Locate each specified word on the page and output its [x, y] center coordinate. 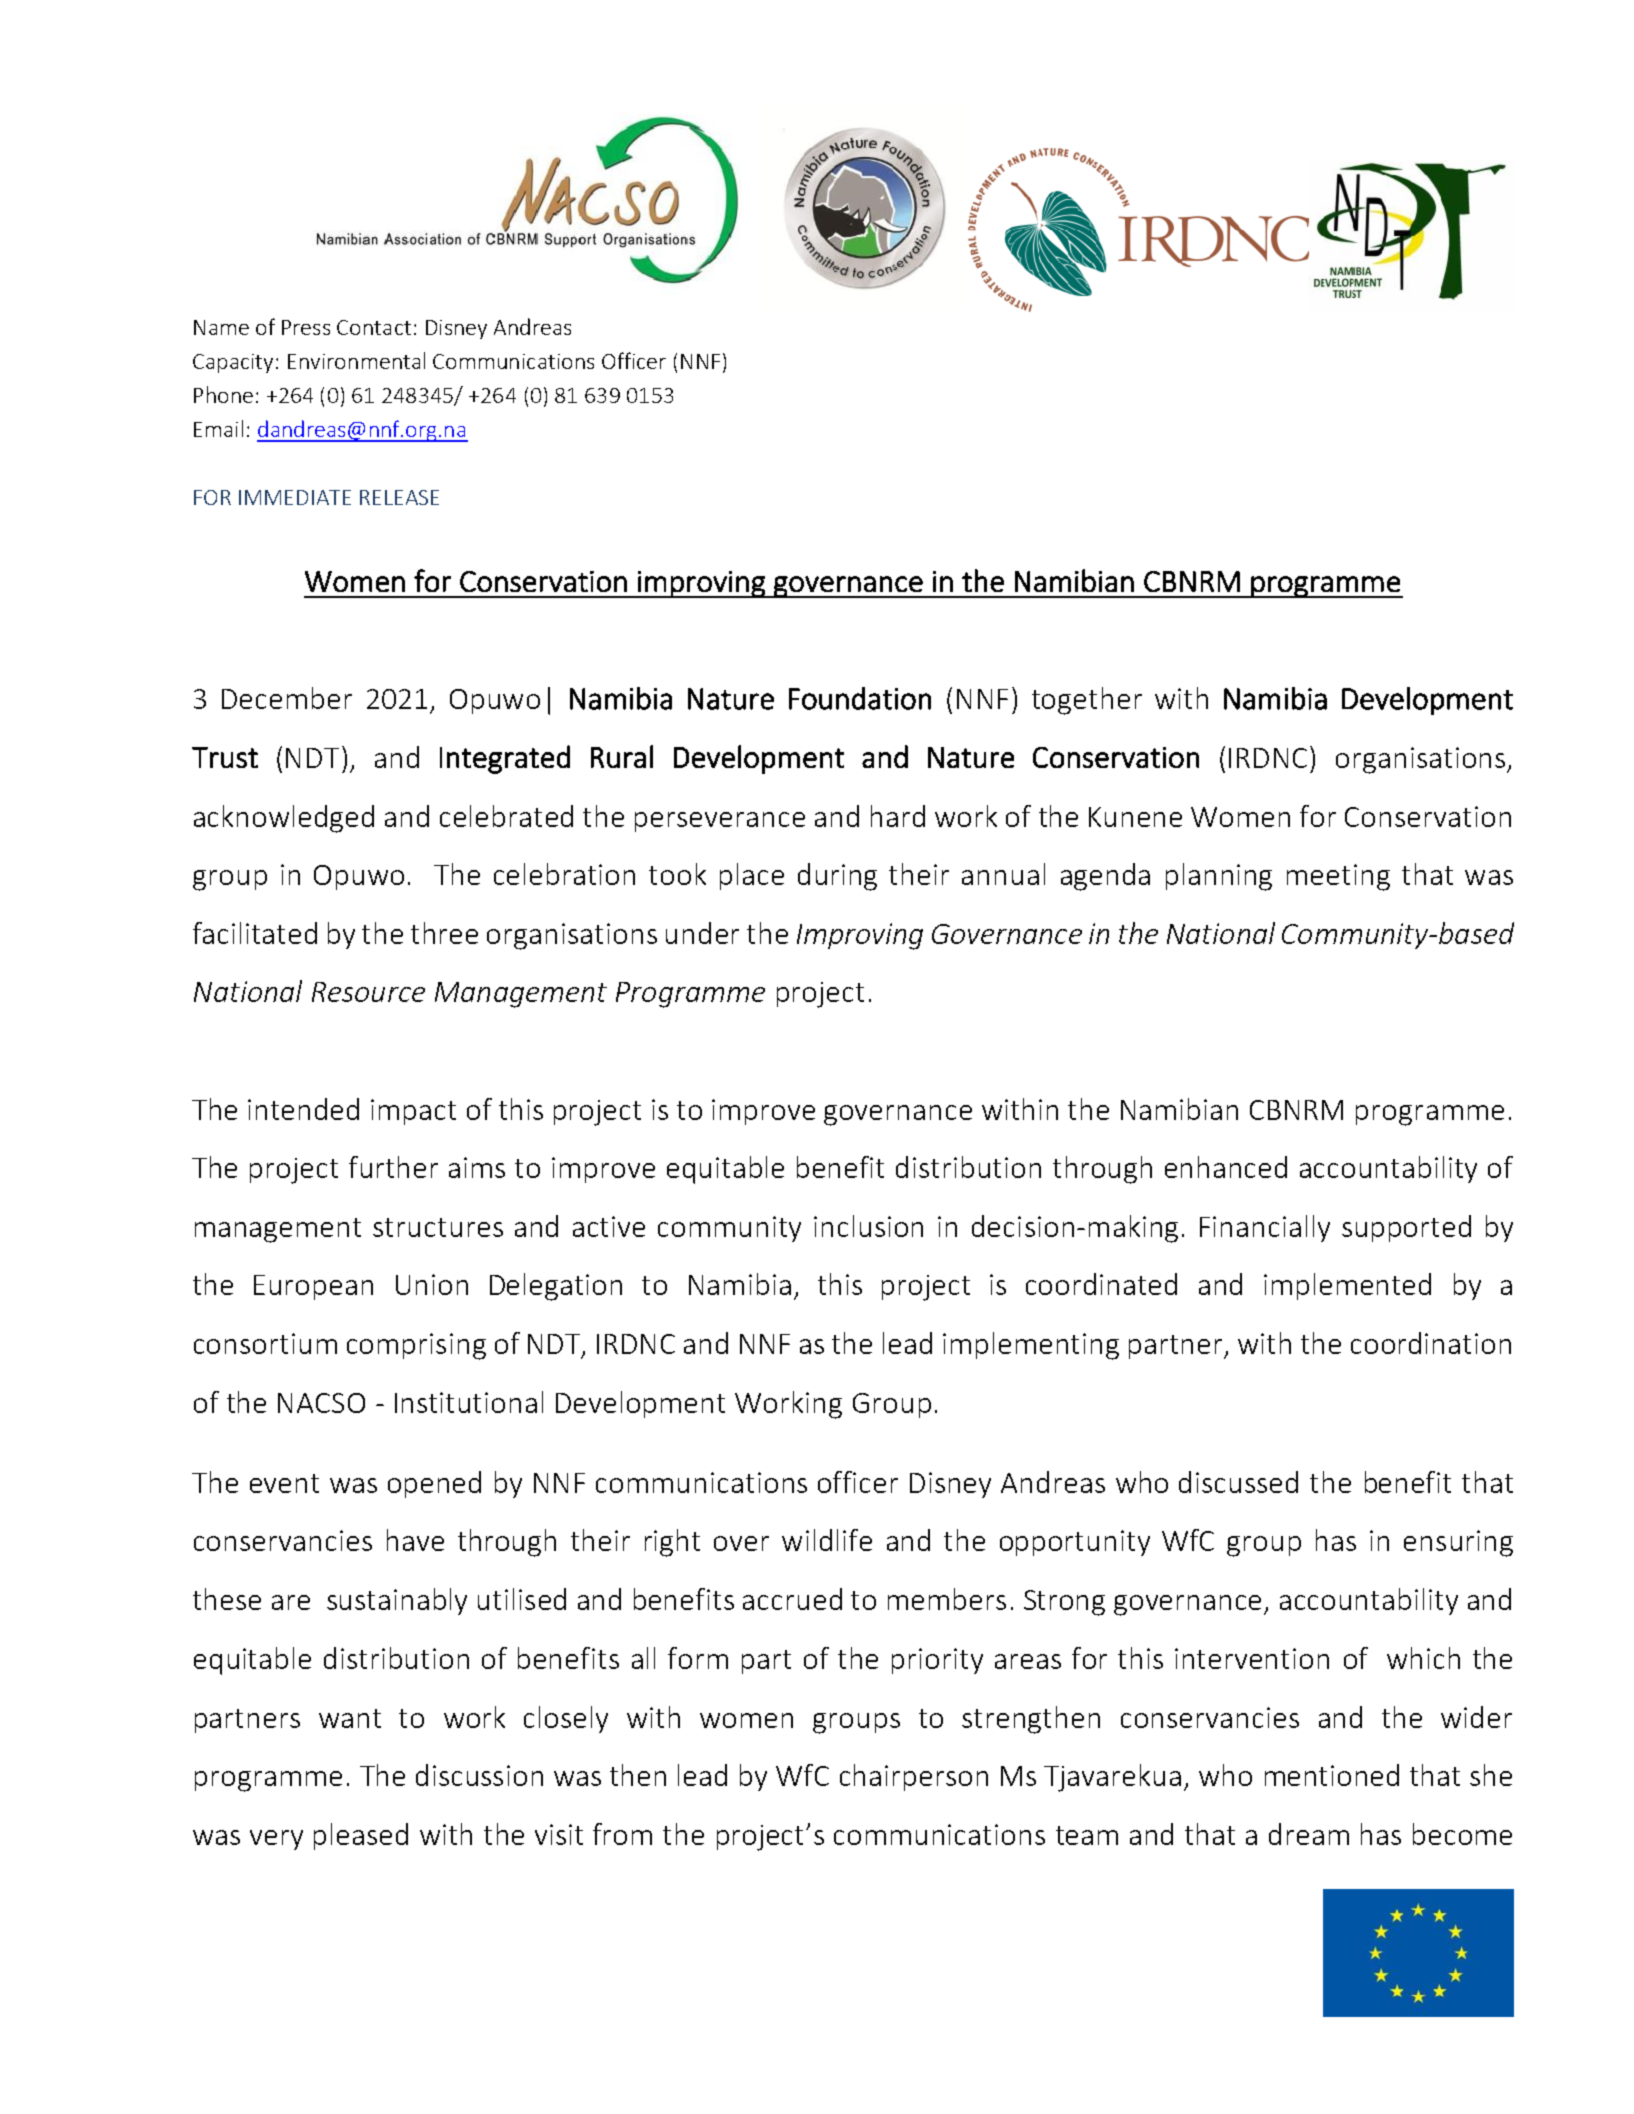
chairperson [914, 1777]
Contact [374, 327]
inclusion [868, 1226]
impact [413, 1112]
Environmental [356, 360]
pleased [361, 1836]
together [1087, 701]
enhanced [1226, 1167]
